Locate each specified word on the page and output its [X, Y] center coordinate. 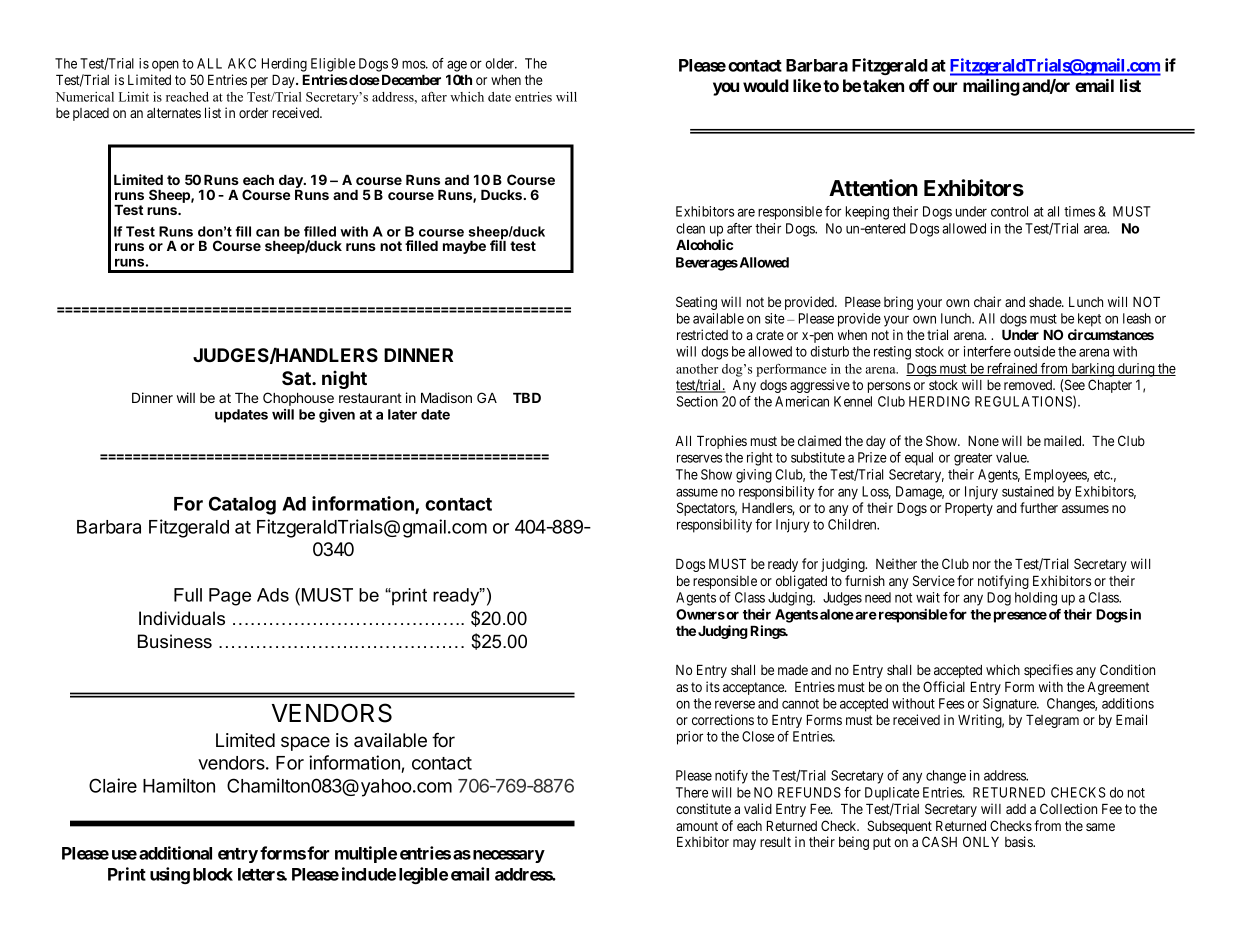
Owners [700, 614]
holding [1036, 599]
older [501, 63]
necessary [509, 856]
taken [883, 85]
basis [1019, 841]
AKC [242, 63]
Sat [297, 378]
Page [230, 597]
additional [175, 853]
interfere [987, 351]
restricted [702, 334]
